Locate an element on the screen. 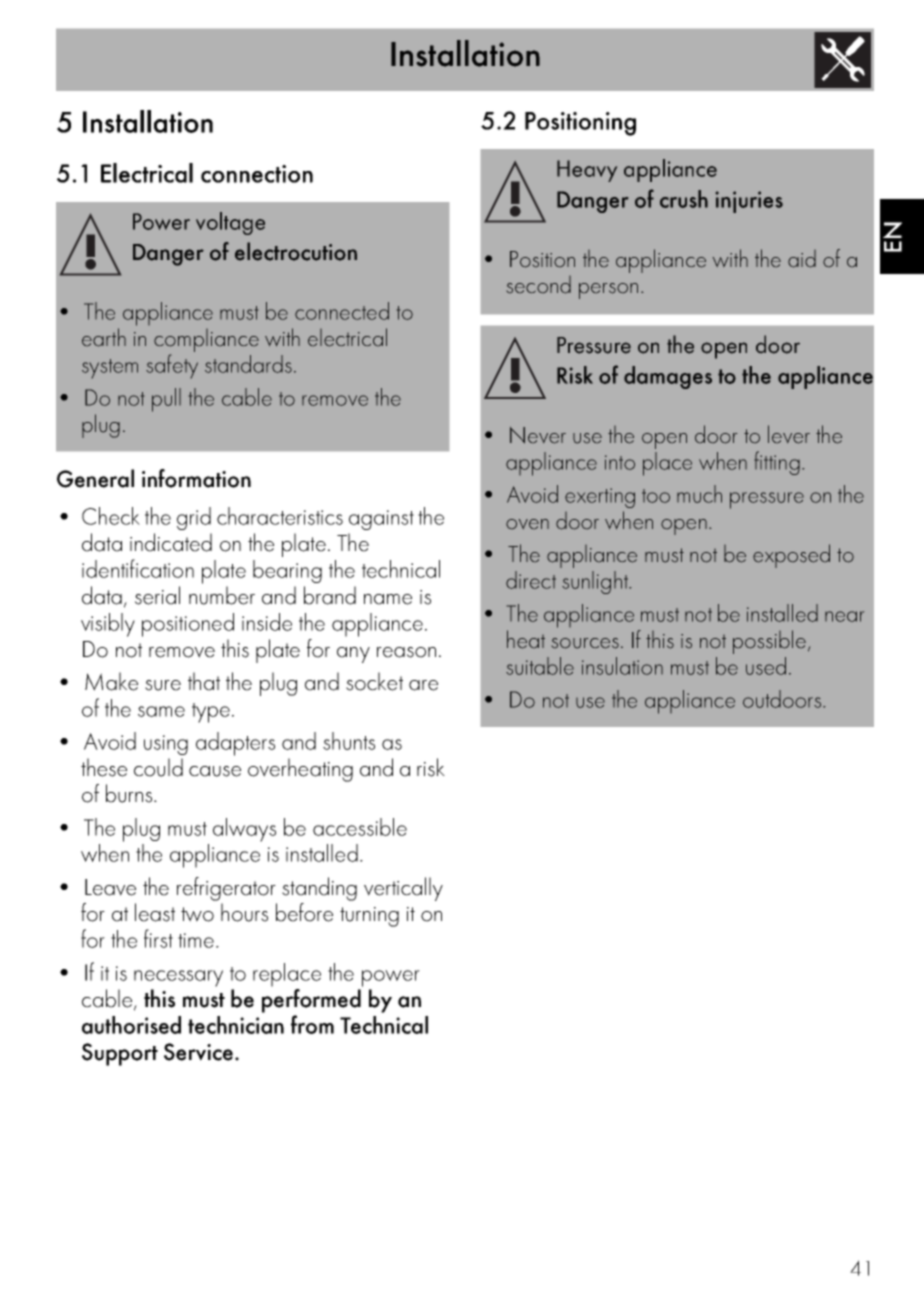  Never is located at coordinates (538, 435).
